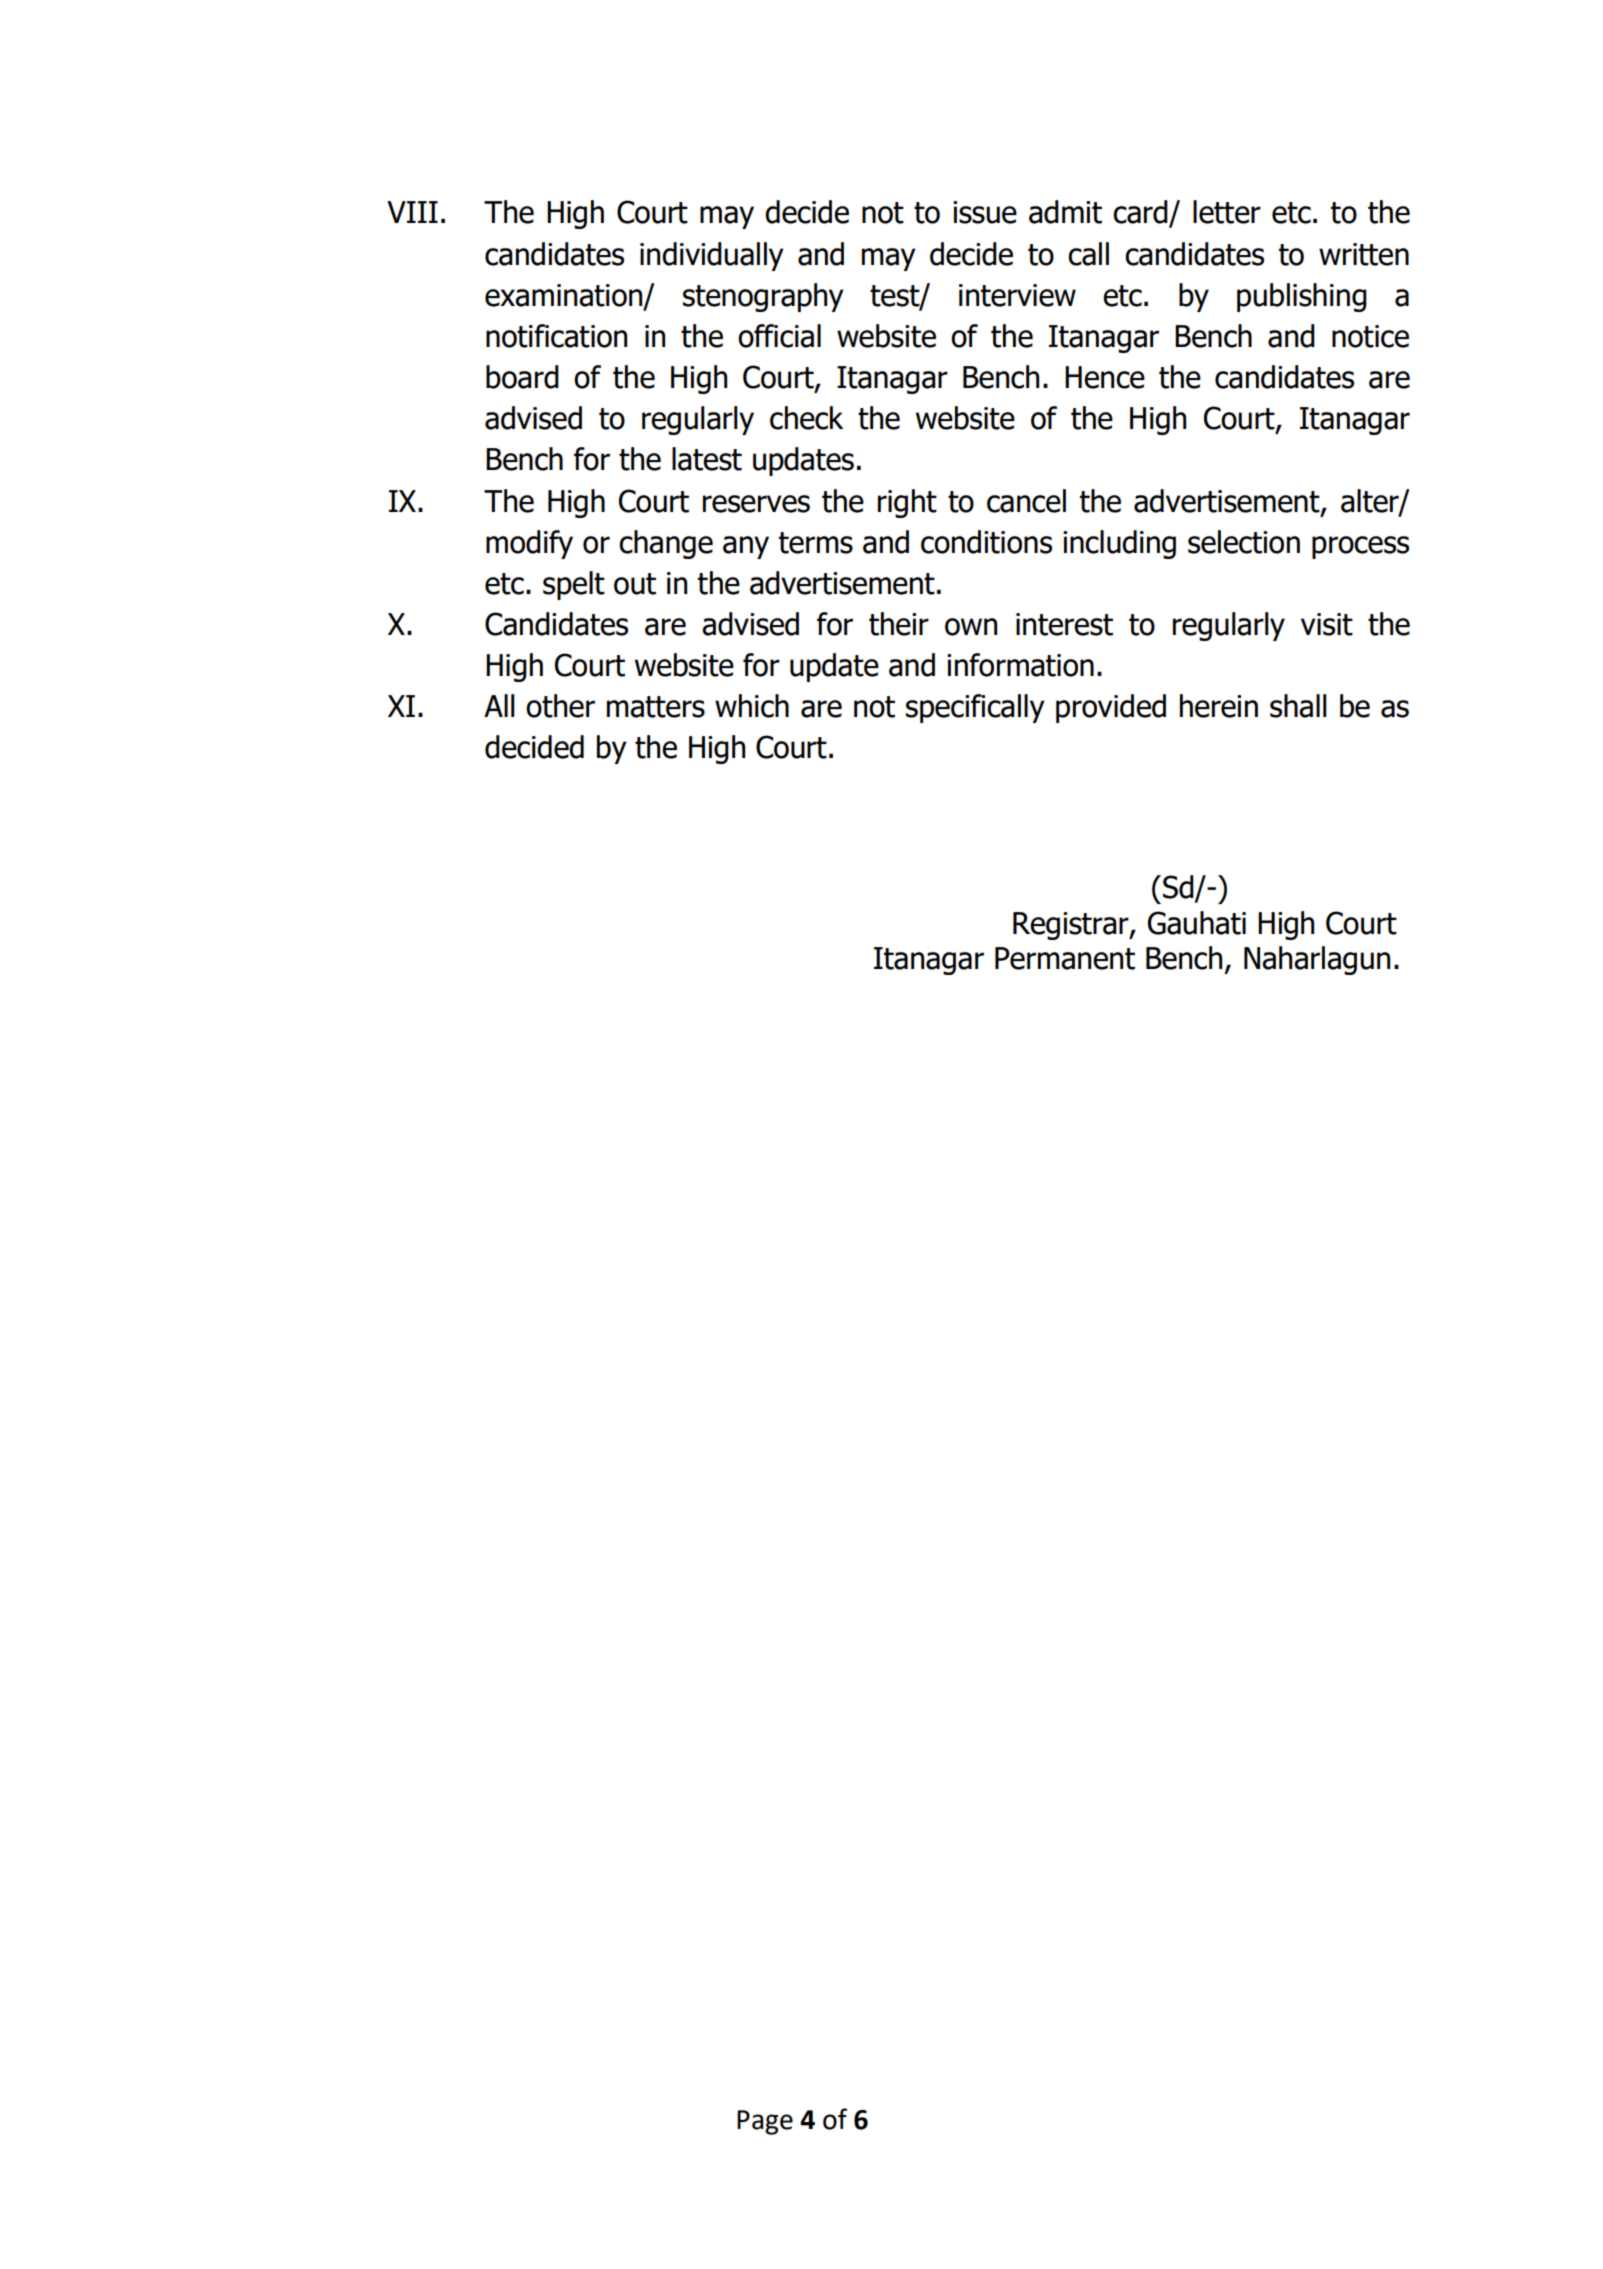 The width and height of the image is (1603, 2269). What do you see at coordinates (1298, 706) in the image?
I see `shall` at bounding box center [1298, 706].
